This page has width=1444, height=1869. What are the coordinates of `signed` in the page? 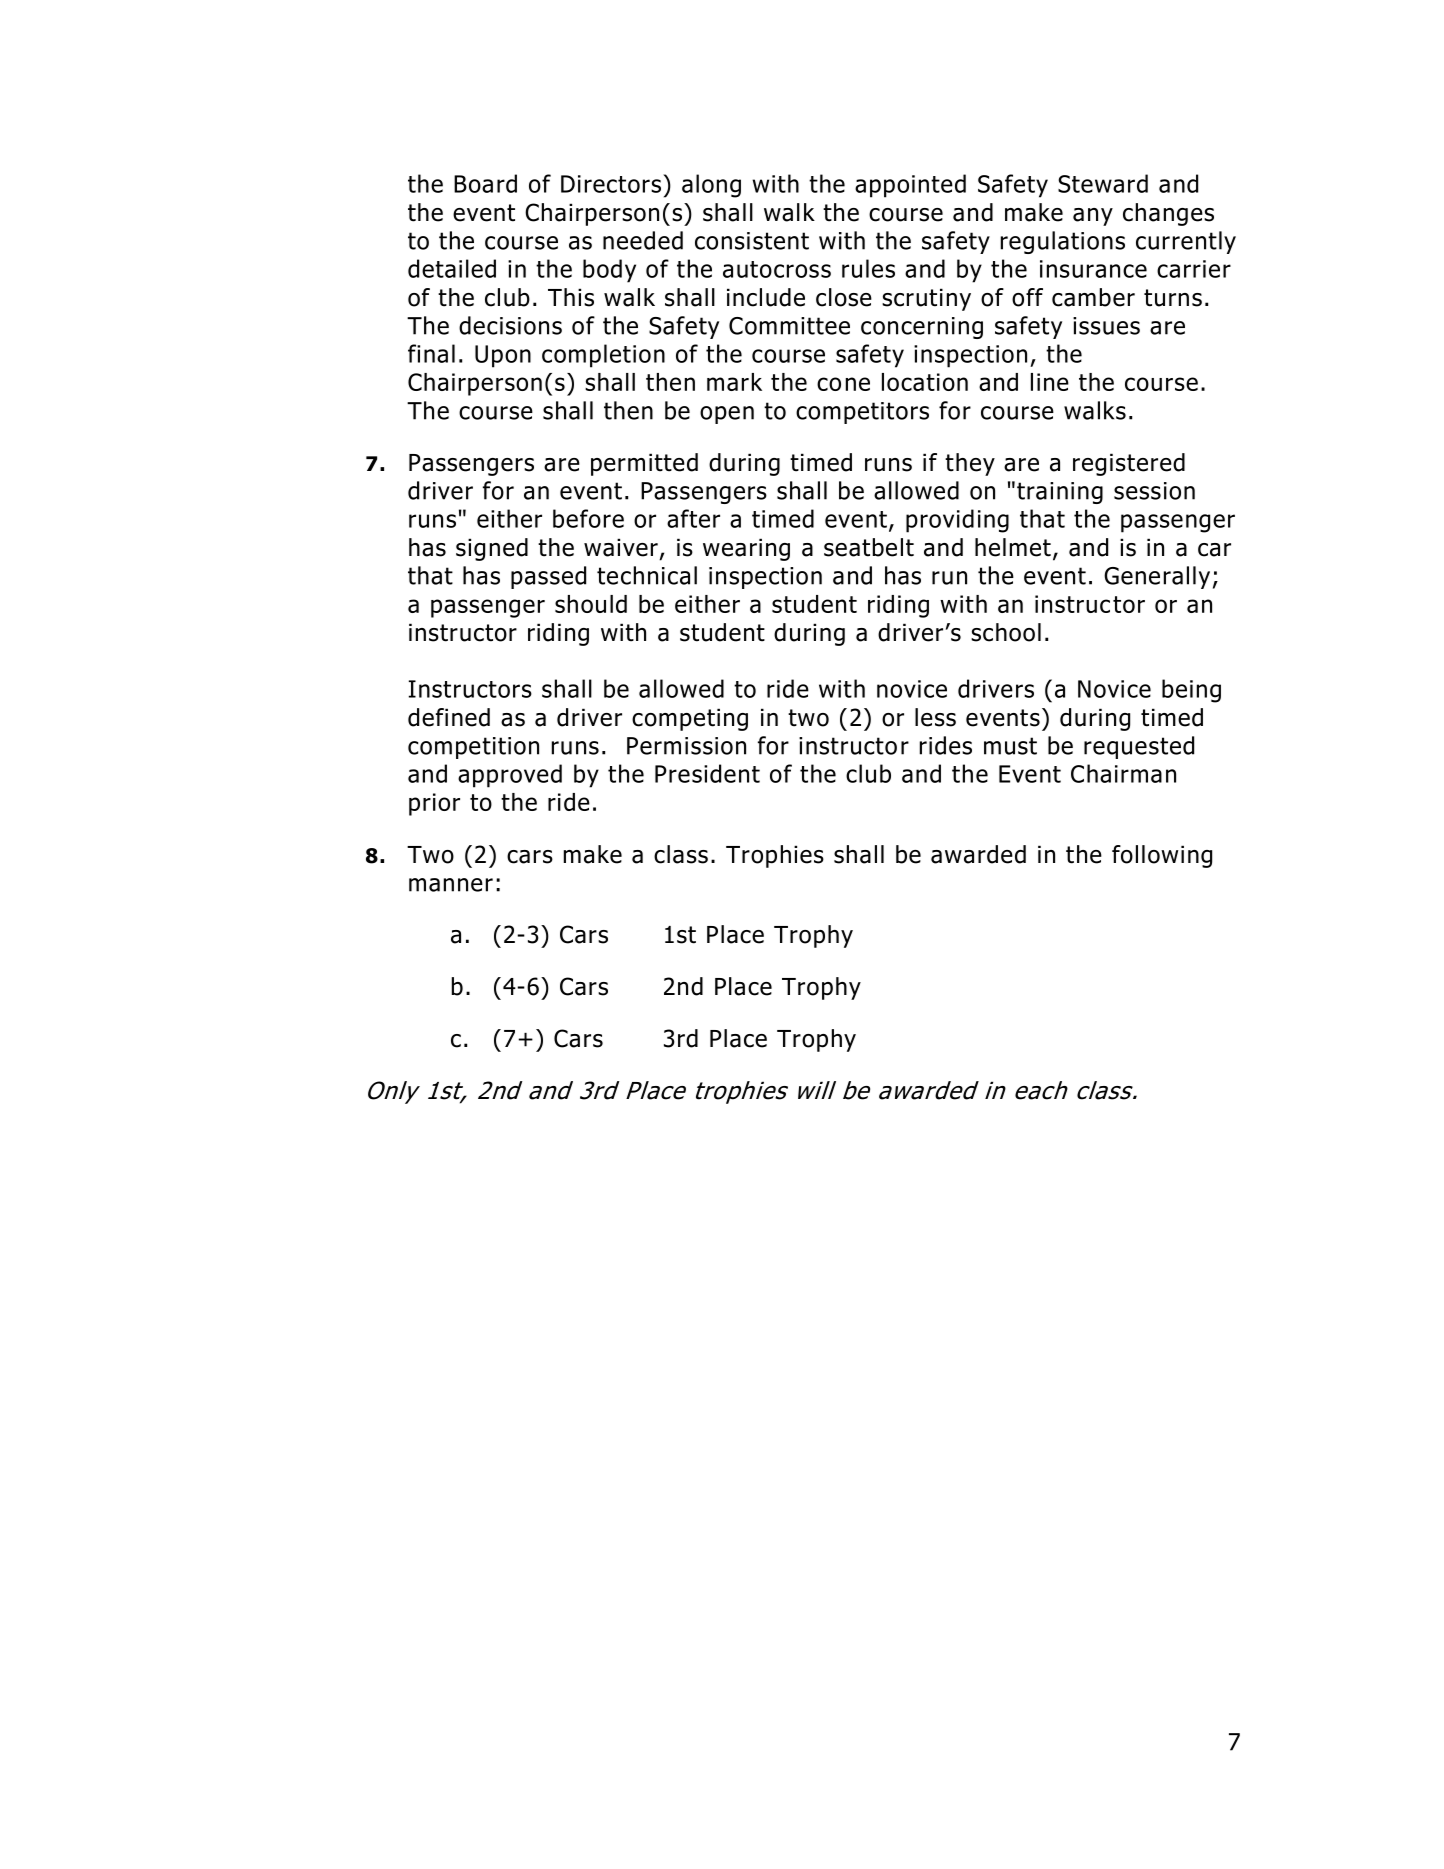 It's located at (492, 549).
